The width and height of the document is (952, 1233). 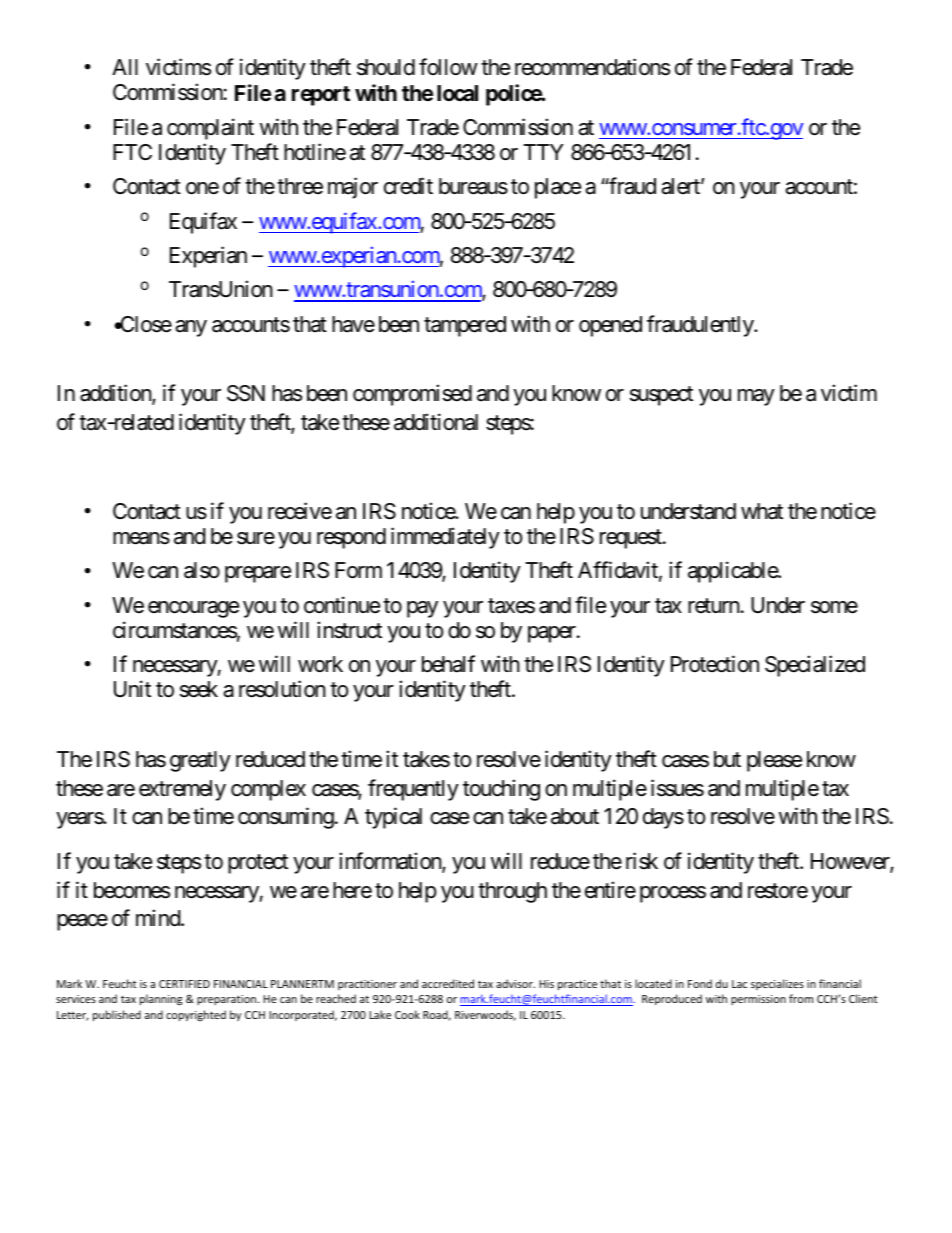 What do you see at coordinates (762, 511) in the document?
I see `what` at bounding box center [762, 511].
